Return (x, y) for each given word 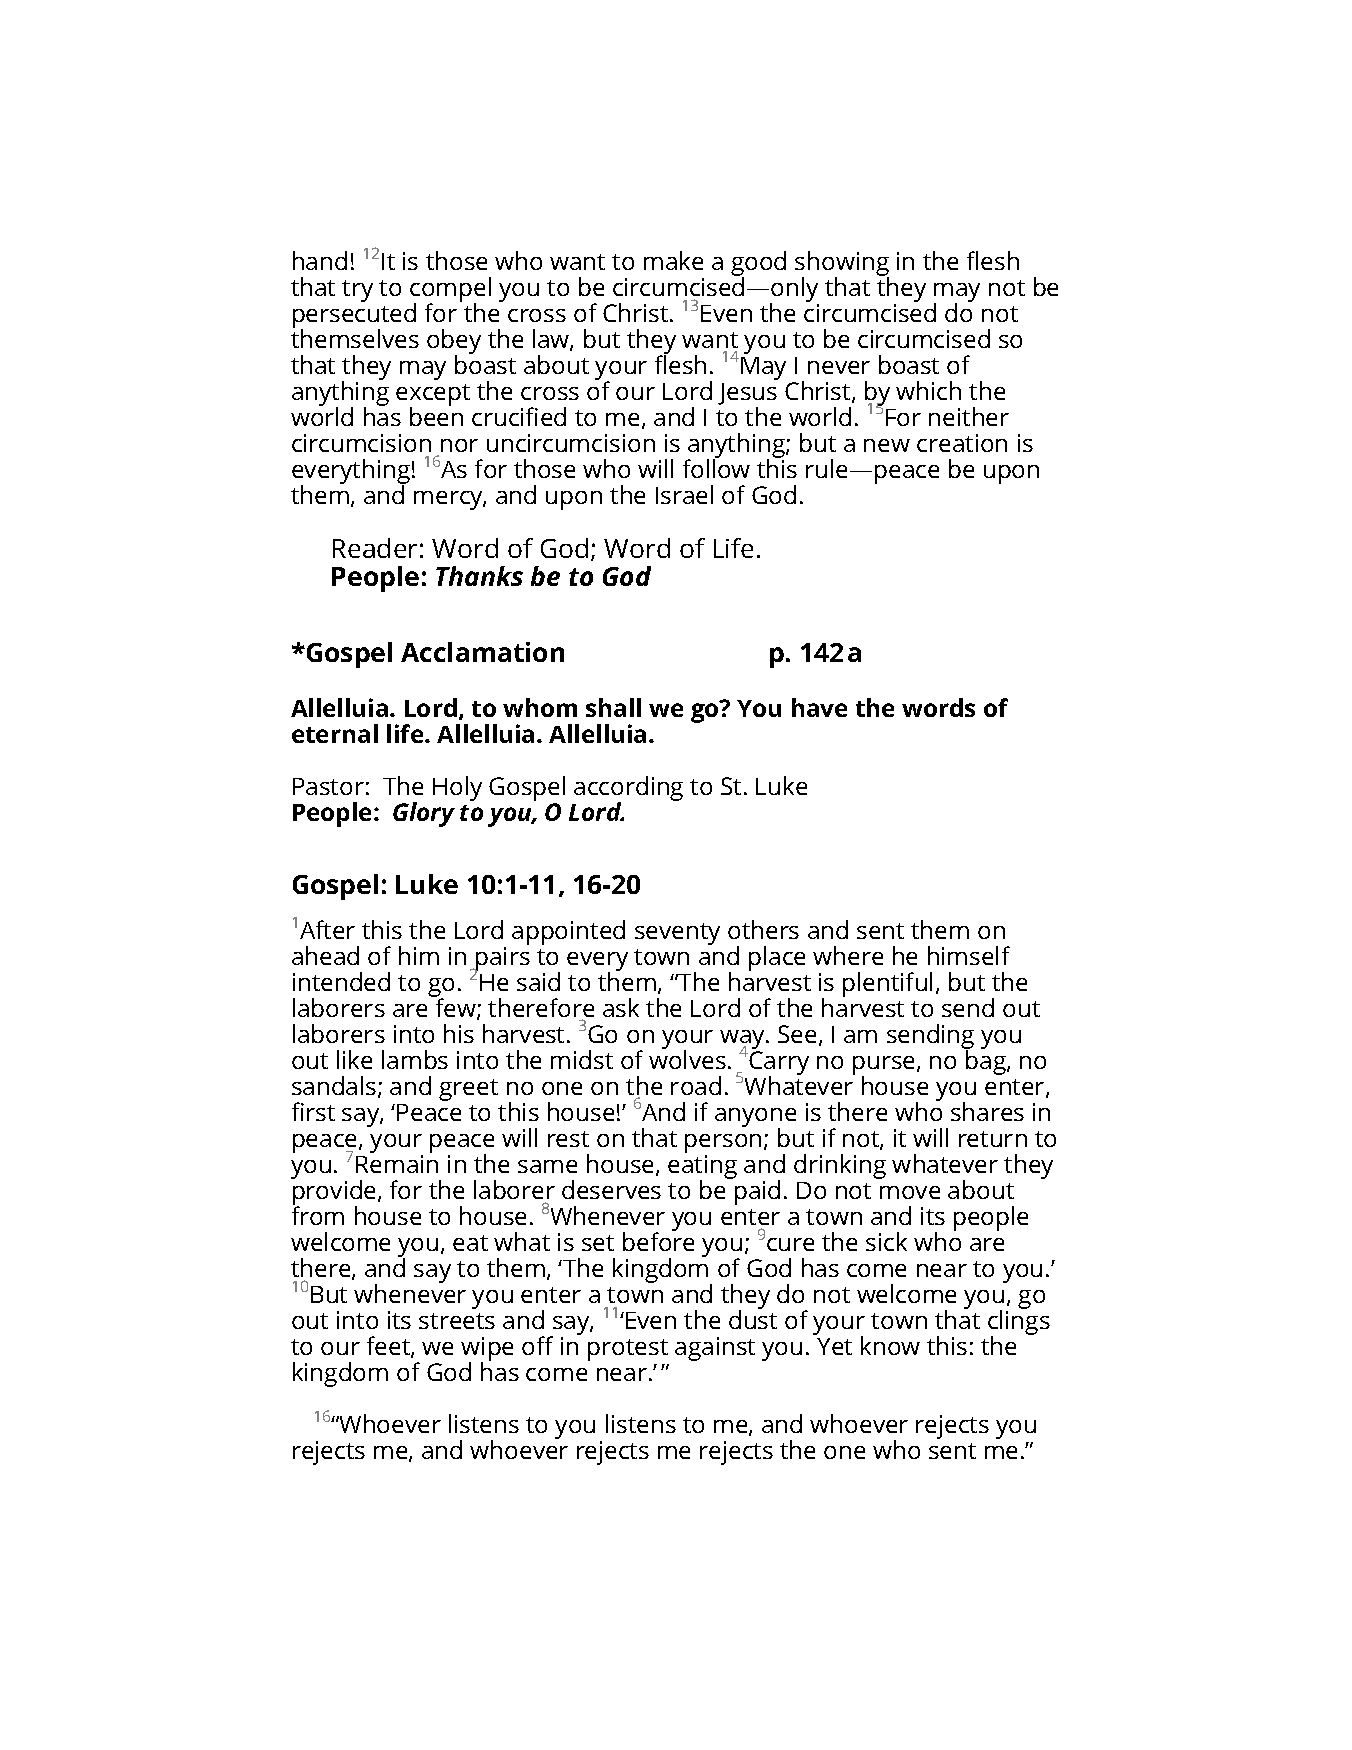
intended (341, 981)
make (673, 260)
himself (969, 955)
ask (621, 1007)
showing (842, 265)
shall (613, 707)
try (357, 291)
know (890, 1345)
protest (628, 1350)
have (819, 707)
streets (457, 1321)
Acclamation (482, 652)
